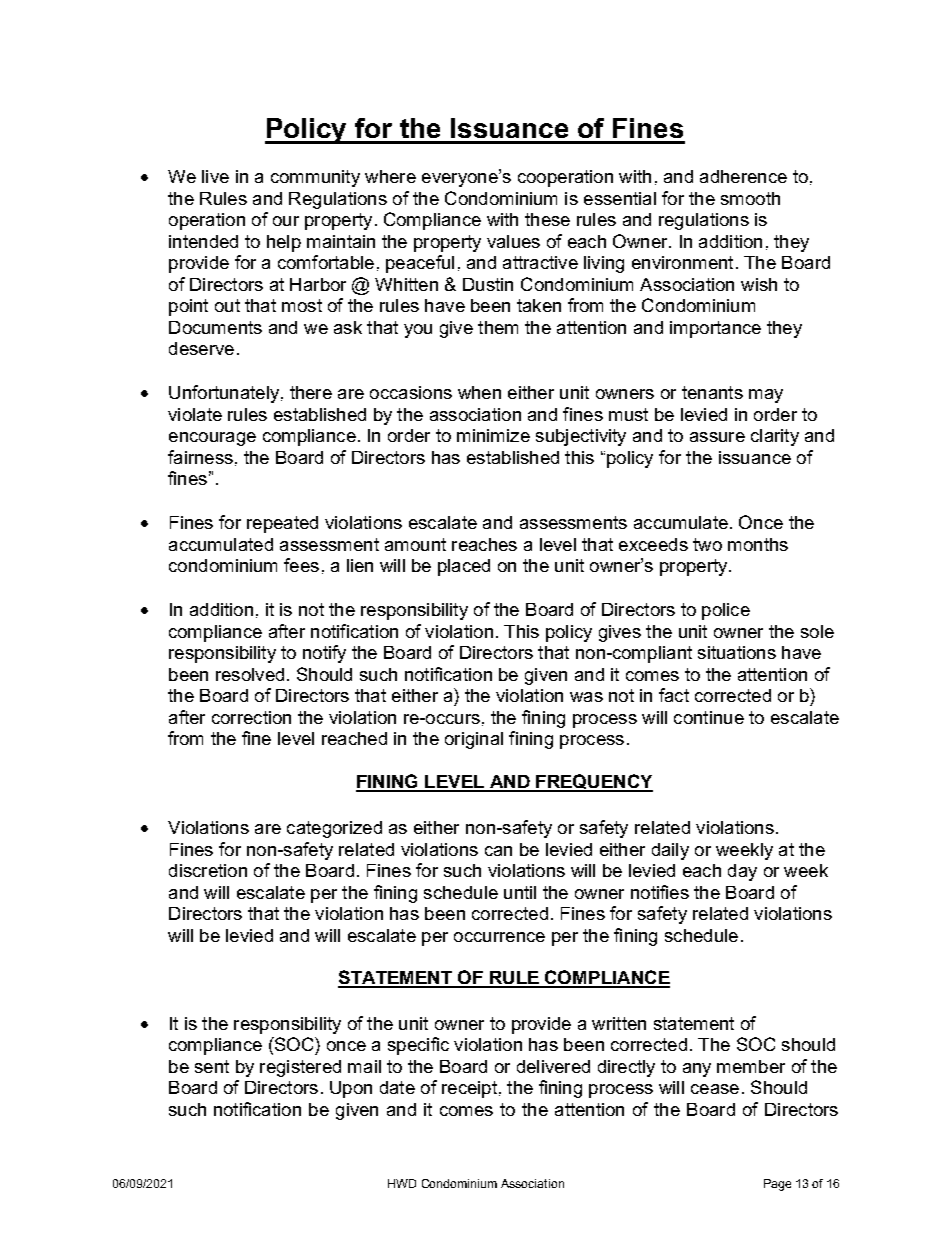  I want to click on placed, so click(464, 567).
